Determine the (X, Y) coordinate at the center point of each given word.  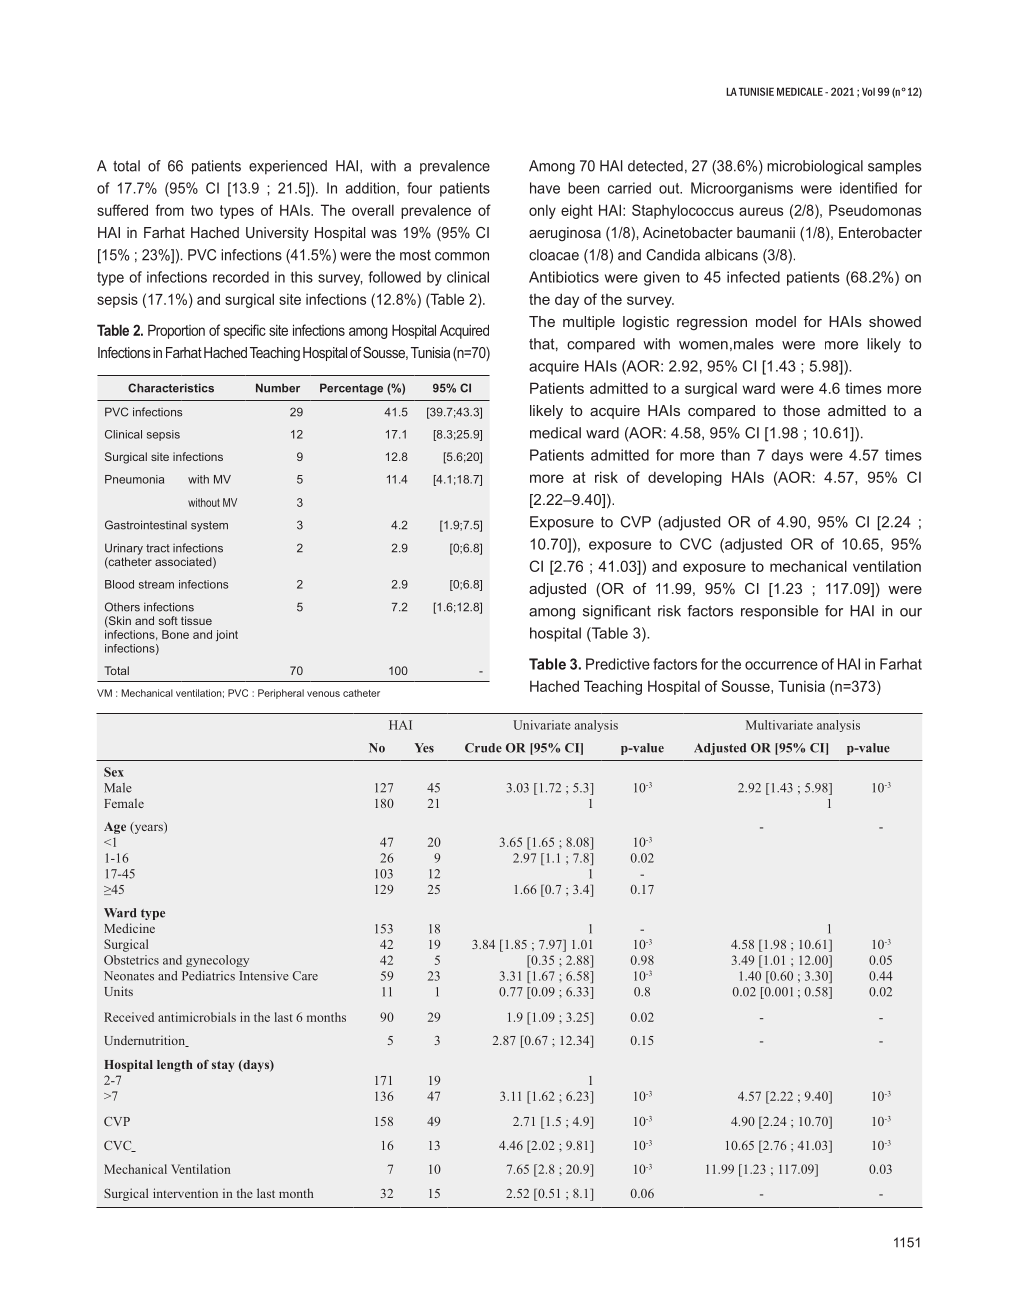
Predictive (618, 664)
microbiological (815, 167)
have (545, 188)
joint (227, 635)
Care (305, 976)
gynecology (217, 961)
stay (223, 1066)
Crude (483, 748)
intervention (185, 1193)
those (801, 410)
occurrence (781, 665)
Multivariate (779, 725)
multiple (589, 323)
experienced (288, 167)
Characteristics (171, 388)
